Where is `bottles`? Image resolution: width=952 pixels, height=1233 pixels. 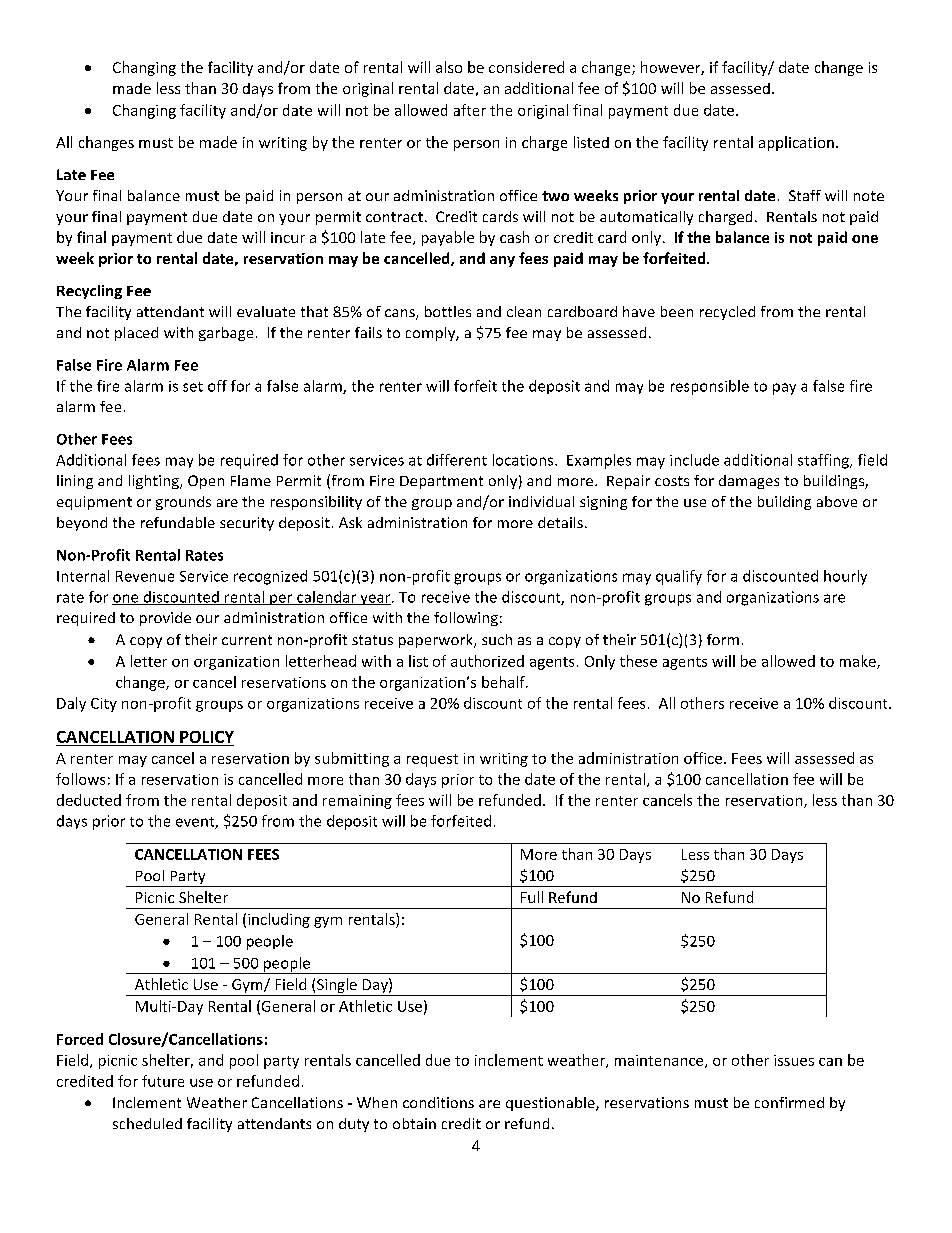
bottles is located at coordinates (448, 311).
